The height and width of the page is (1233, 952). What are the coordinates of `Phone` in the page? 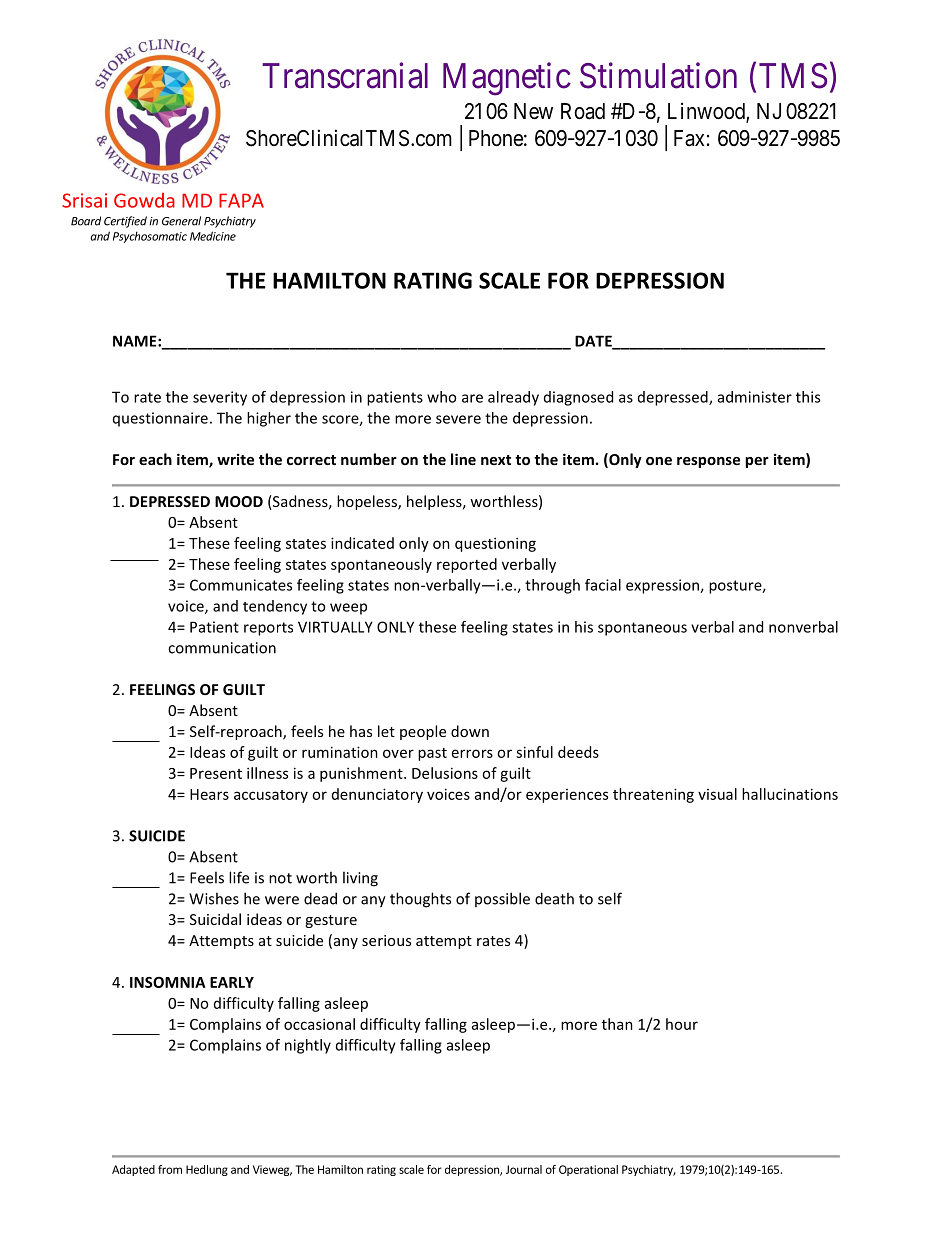 It's located at (496, 138).
